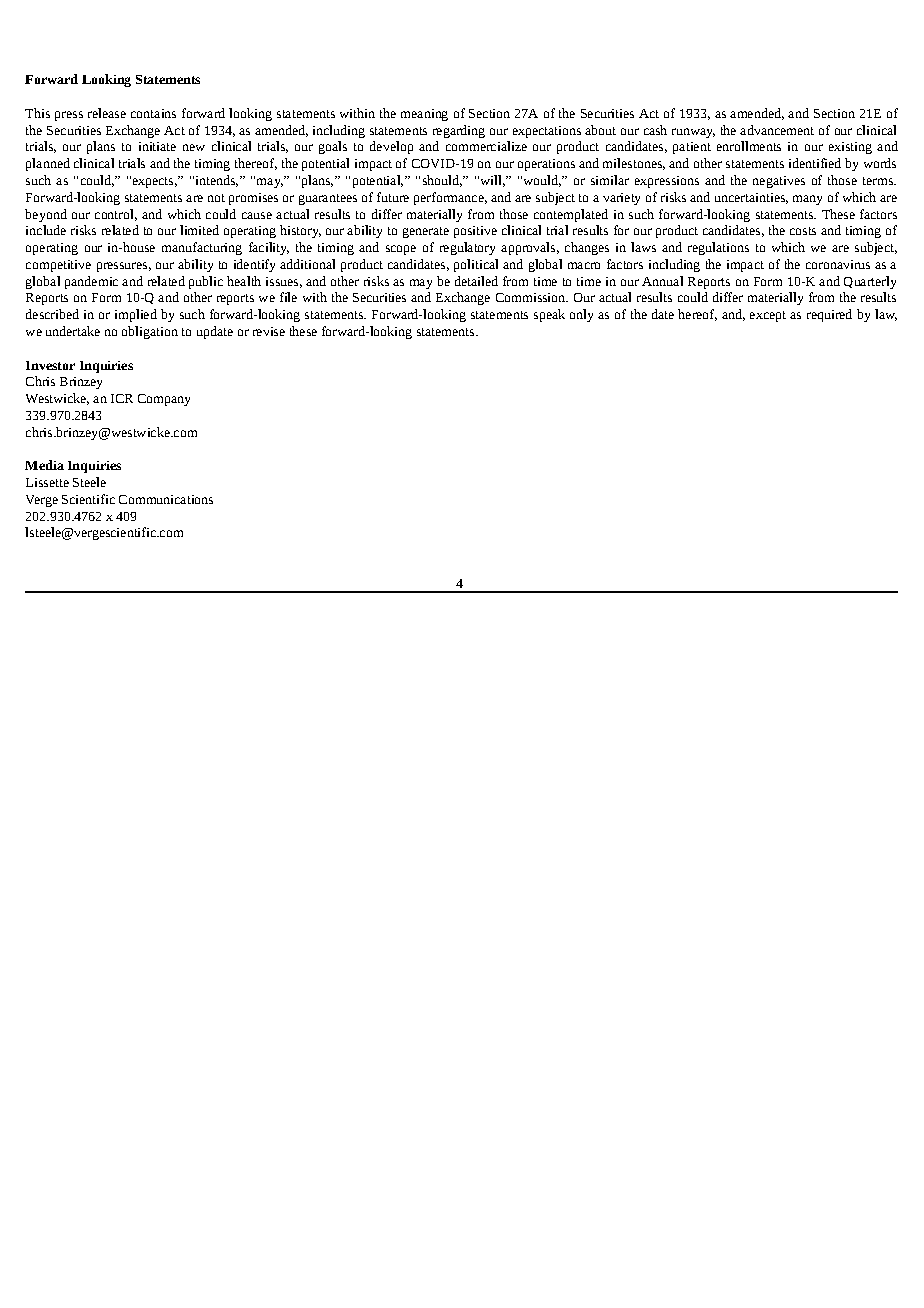  I want to click on required, so click(829, 315).
